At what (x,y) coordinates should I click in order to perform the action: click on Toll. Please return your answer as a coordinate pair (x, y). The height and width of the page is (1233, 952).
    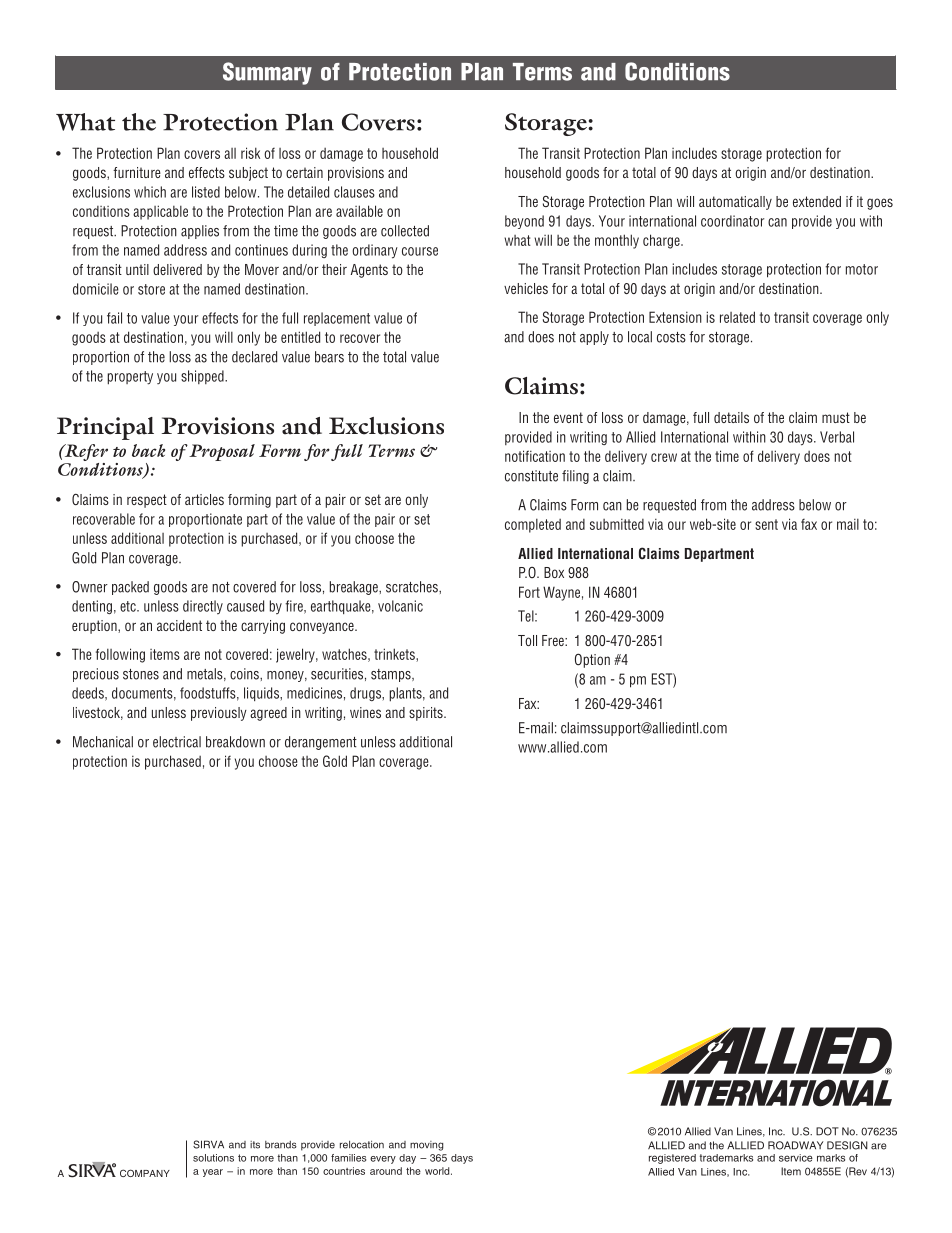
    Looking at the image, I should click on (527, 640).
